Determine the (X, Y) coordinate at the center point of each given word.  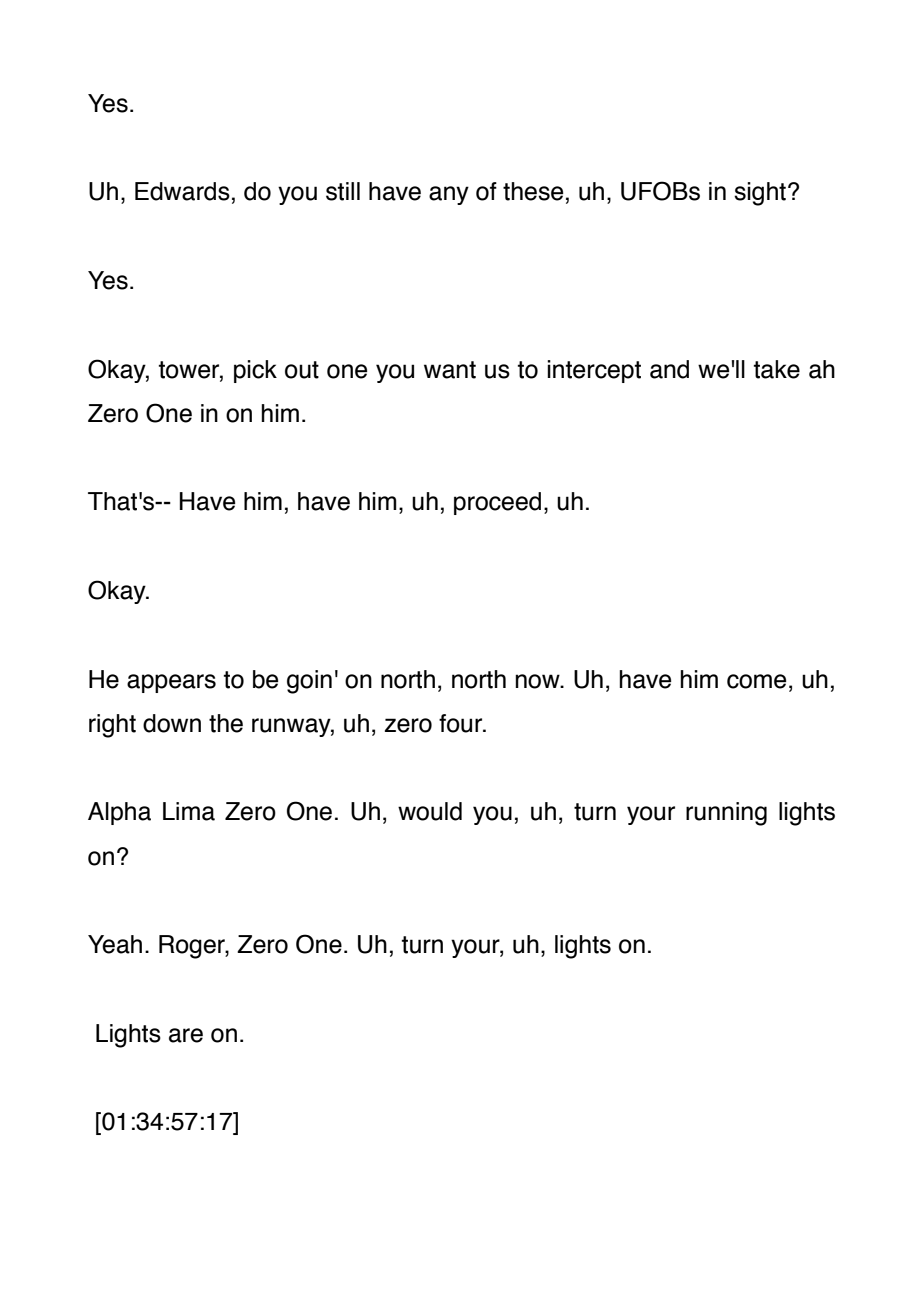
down (172, 723)
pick (255, 371)
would (430, 811)
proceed (497, 503)
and (669, 369)
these (533, 191)
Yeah (115, 944)
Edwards (182, 191)
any (449, 195)
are (186, 1035)
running (726, 814)
